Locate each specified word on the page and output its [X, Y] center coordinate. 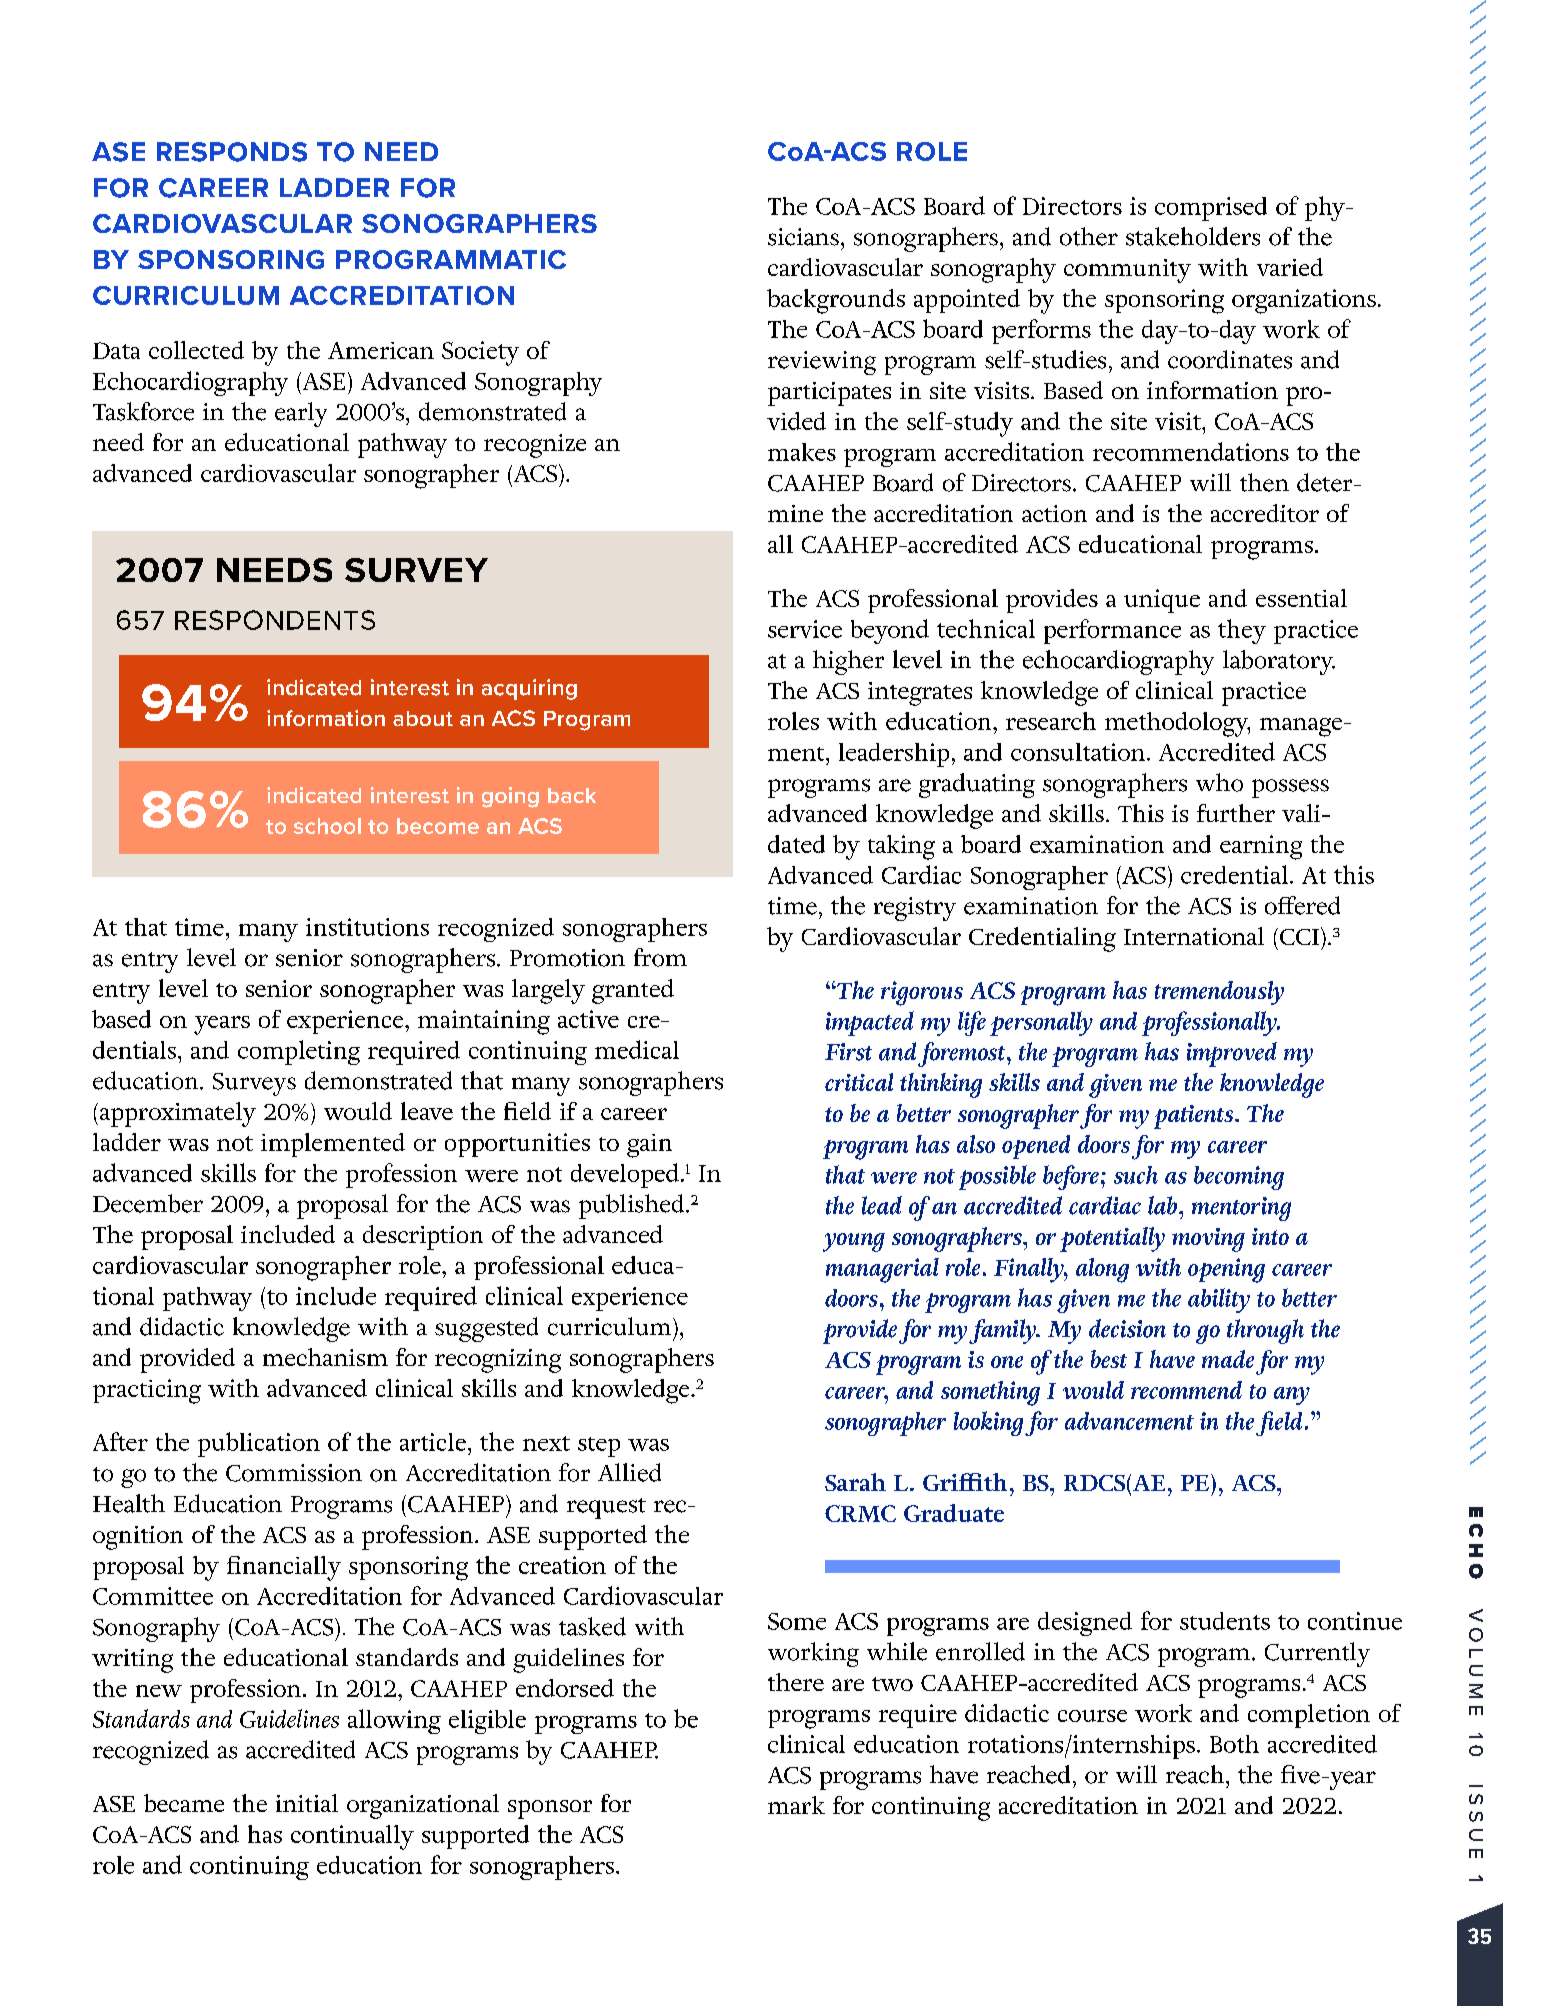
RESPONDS [232, 152]
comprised [1211, 209]
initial [307, 1803]
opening [1226, 1270]
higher [848, 662]
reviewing [822, 363]
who [1219, 782]
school [327, 826]
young [854, 1242]
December [148, 1203]
